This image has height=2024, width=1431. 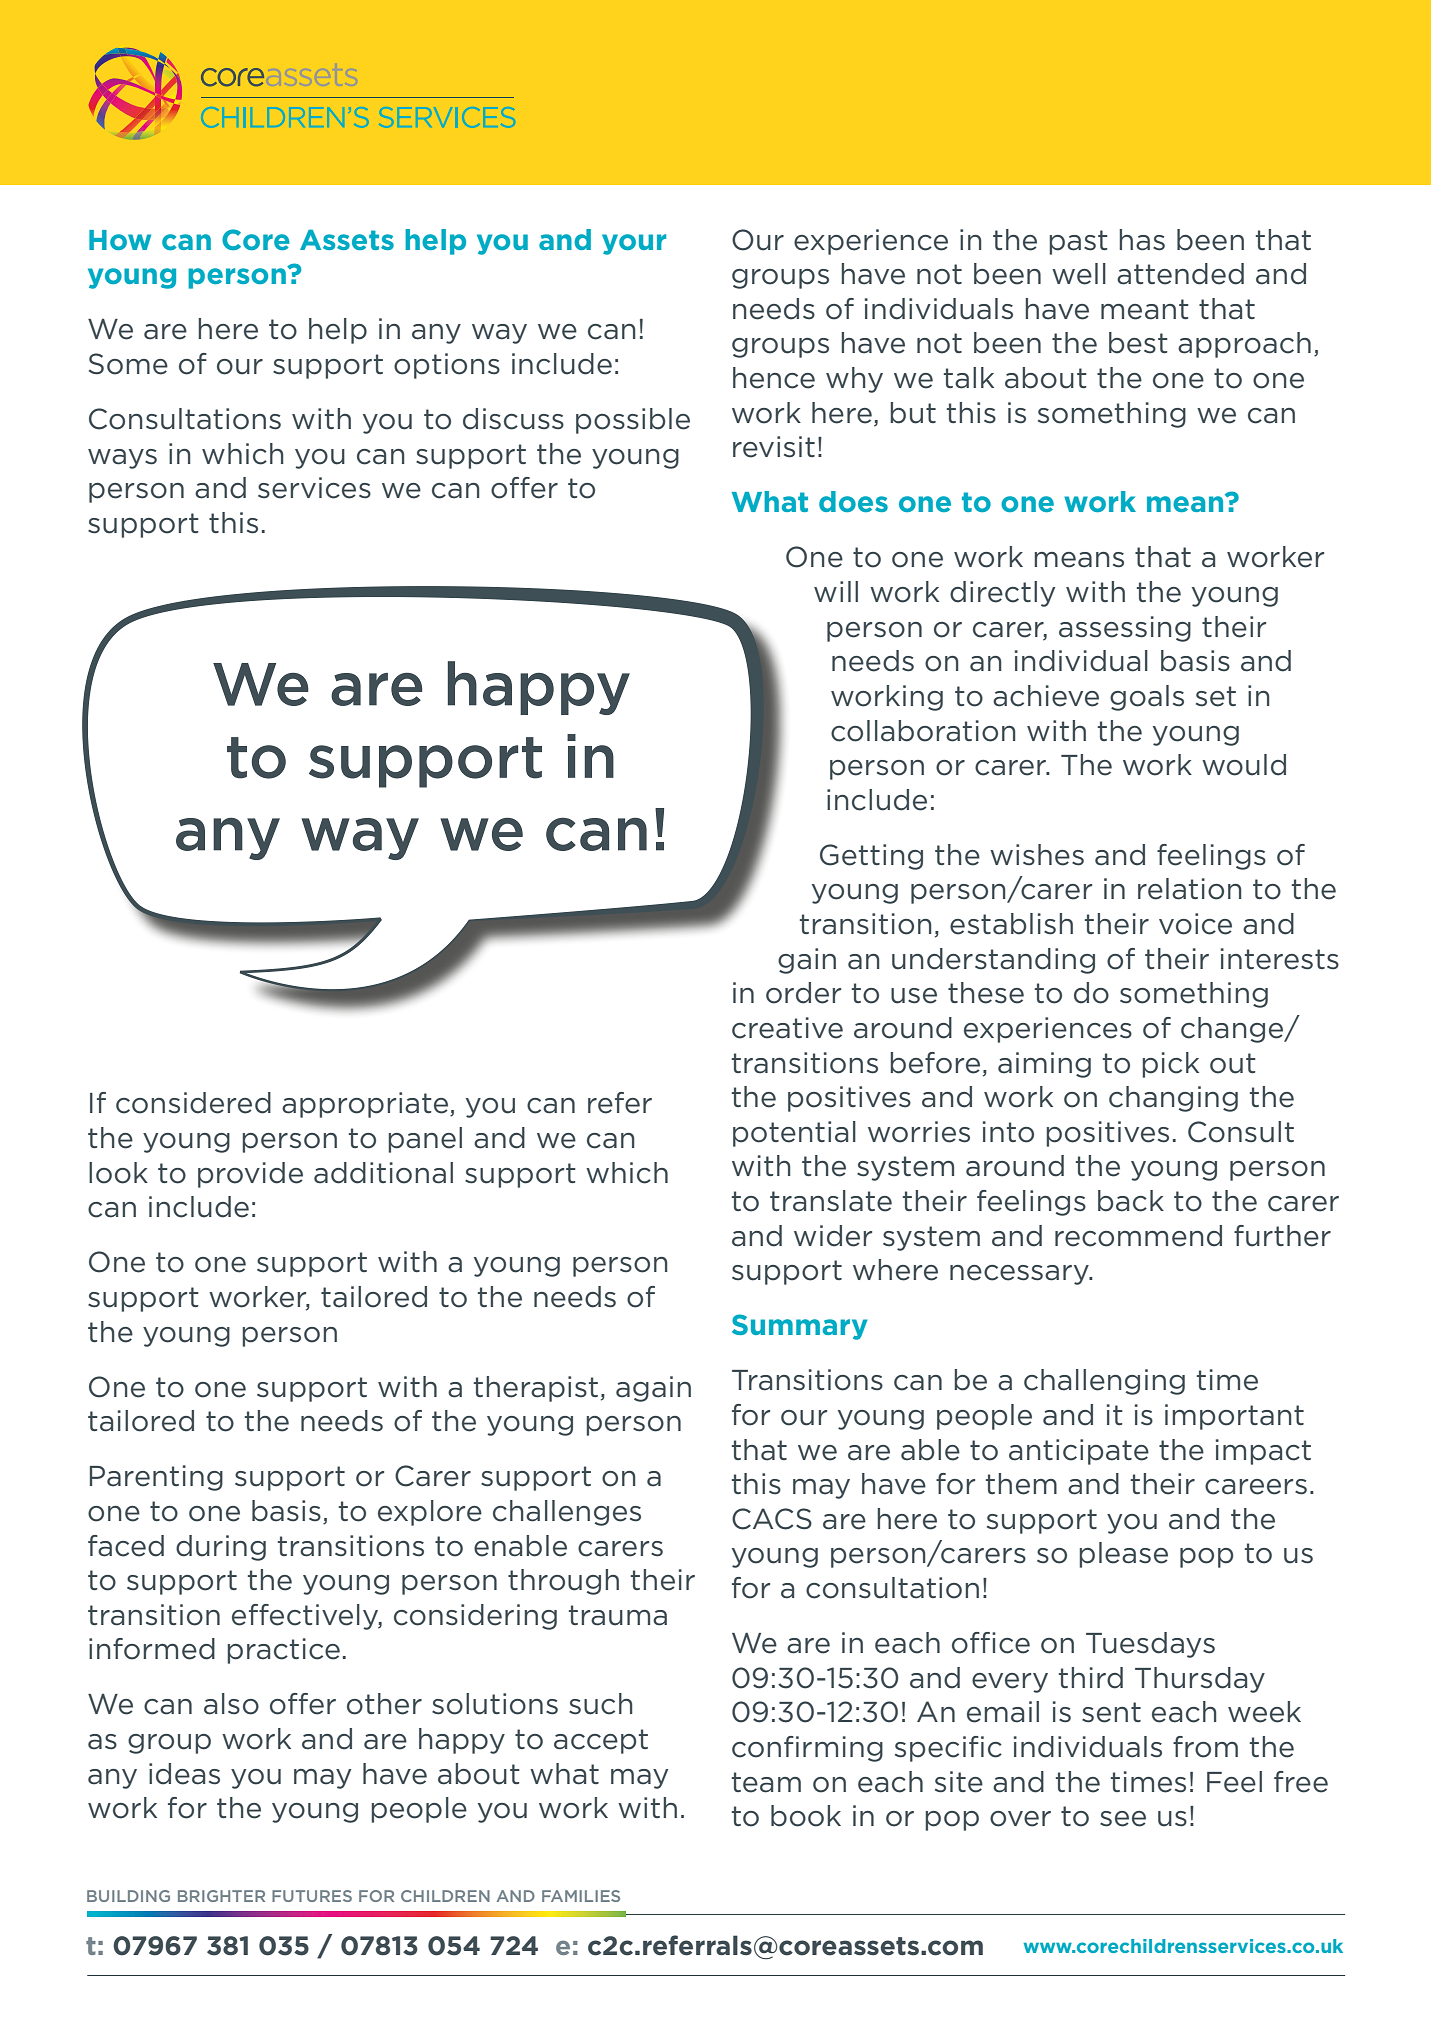 I want to click on How, so click(x=120, y=240).
